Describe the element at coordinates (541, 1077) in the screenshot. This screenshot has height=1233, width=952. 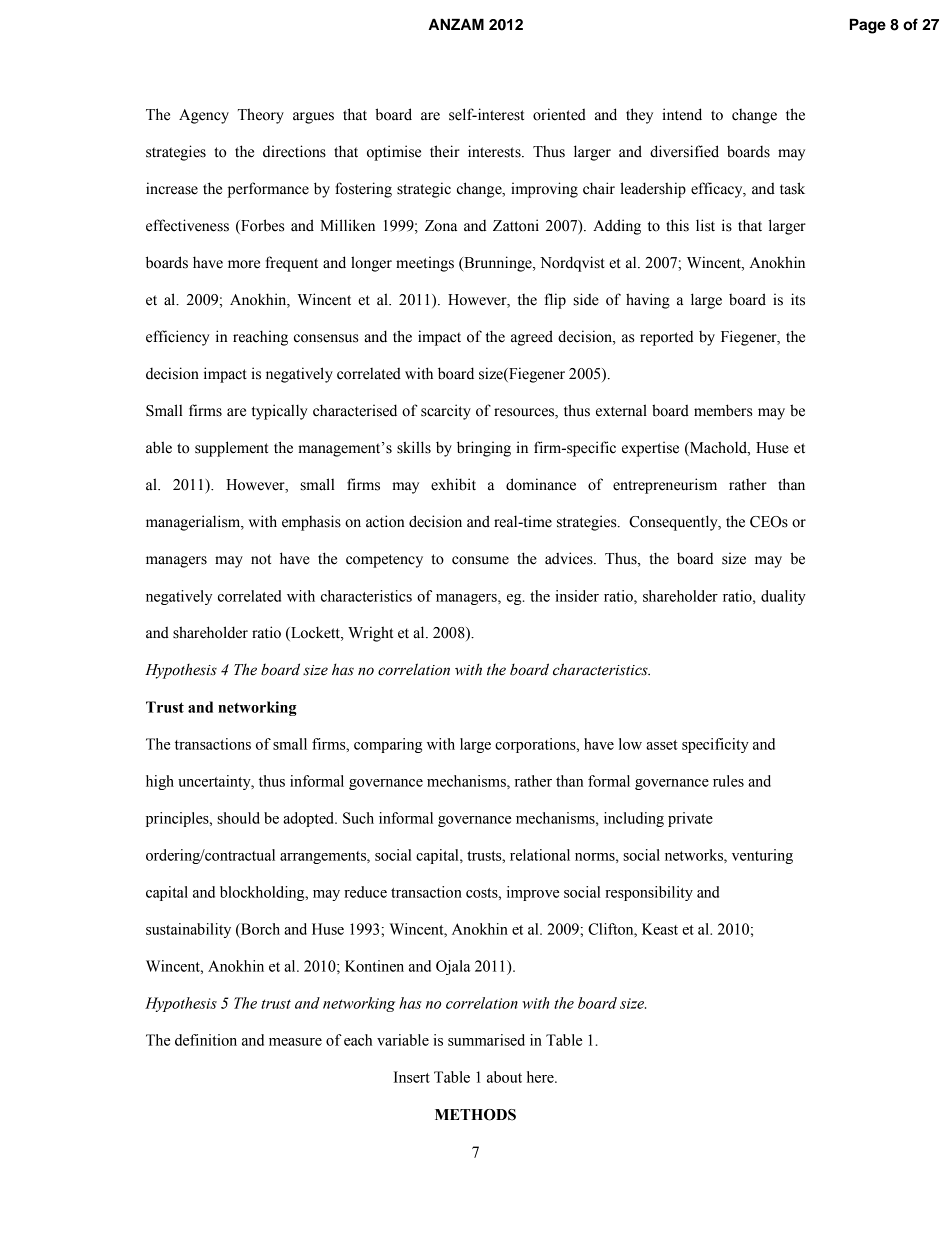
I see `here` at that location.
